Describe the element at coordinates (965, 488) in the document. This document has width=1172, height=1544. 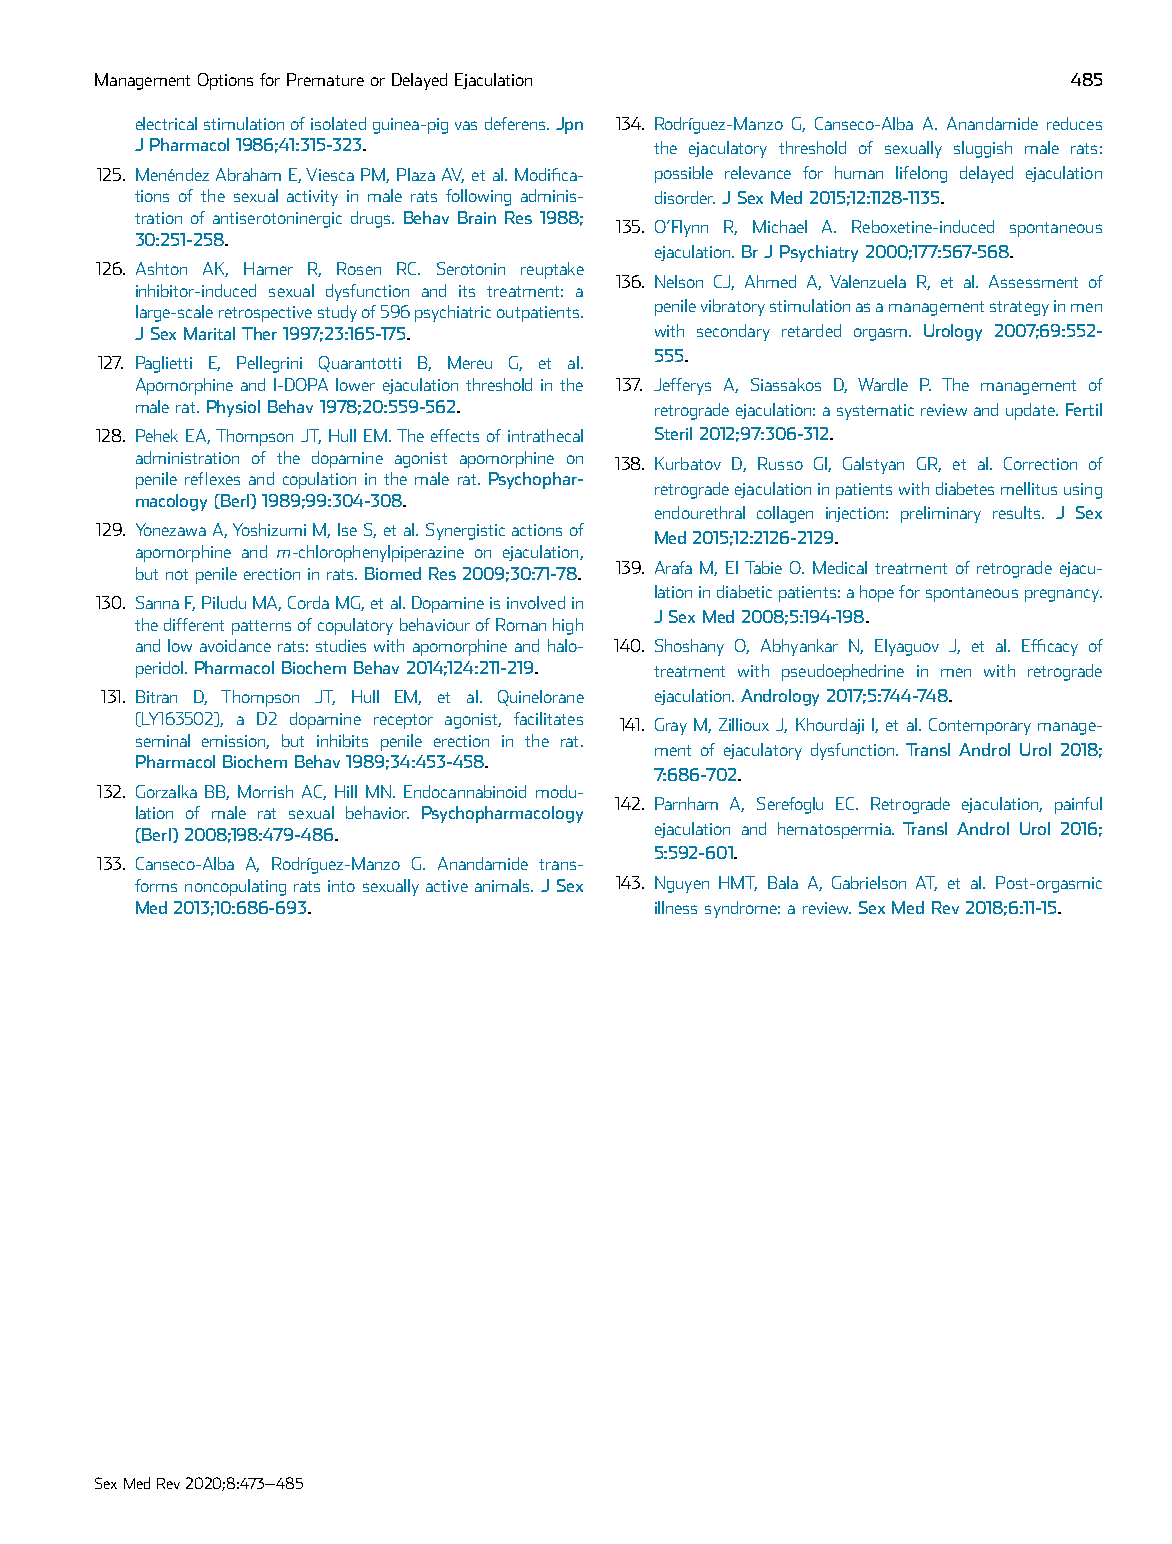
I see `diabetes` at that location.
